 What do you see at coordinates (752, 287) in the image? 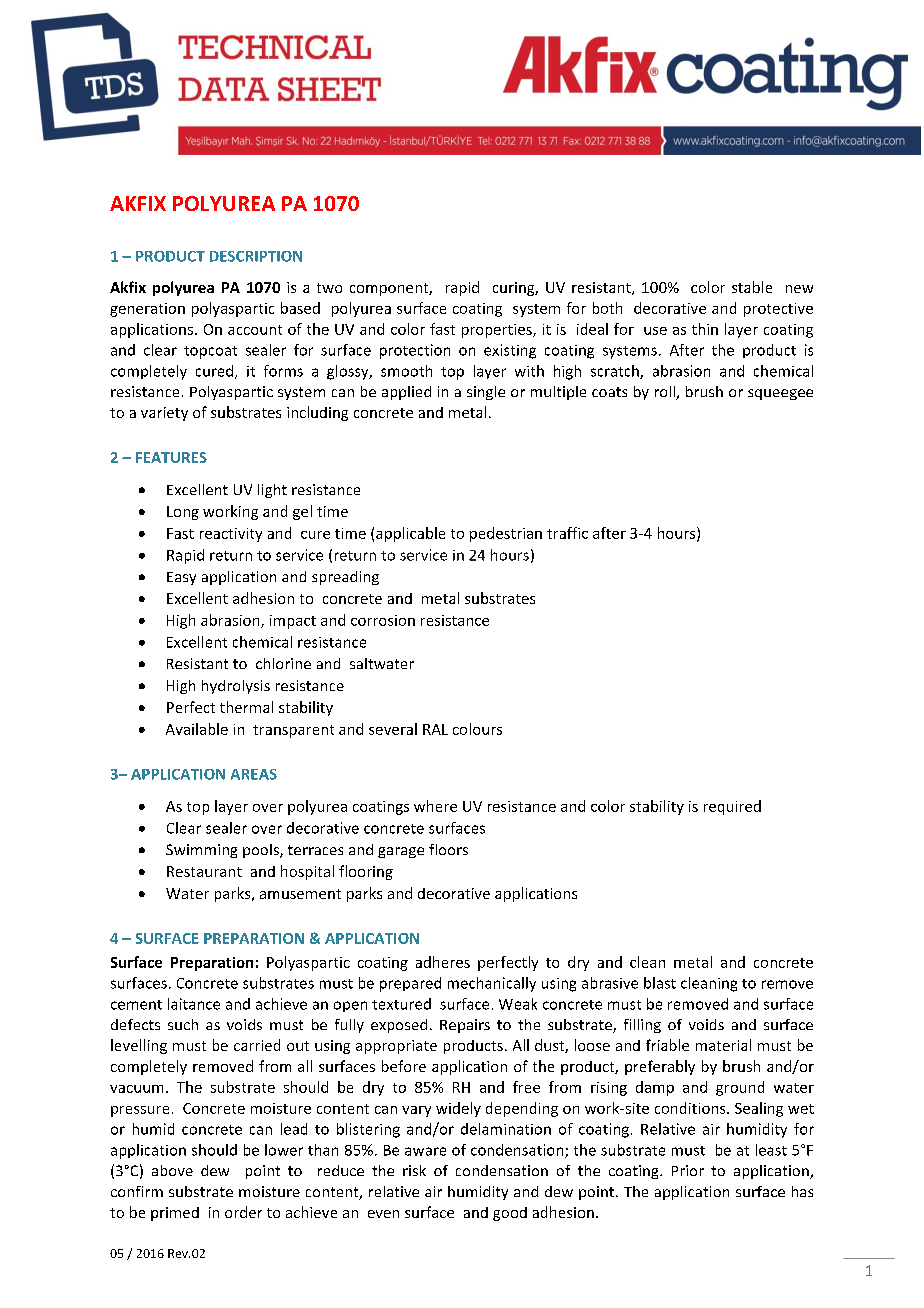
I see `stable` at bounding box center [752, 287].
